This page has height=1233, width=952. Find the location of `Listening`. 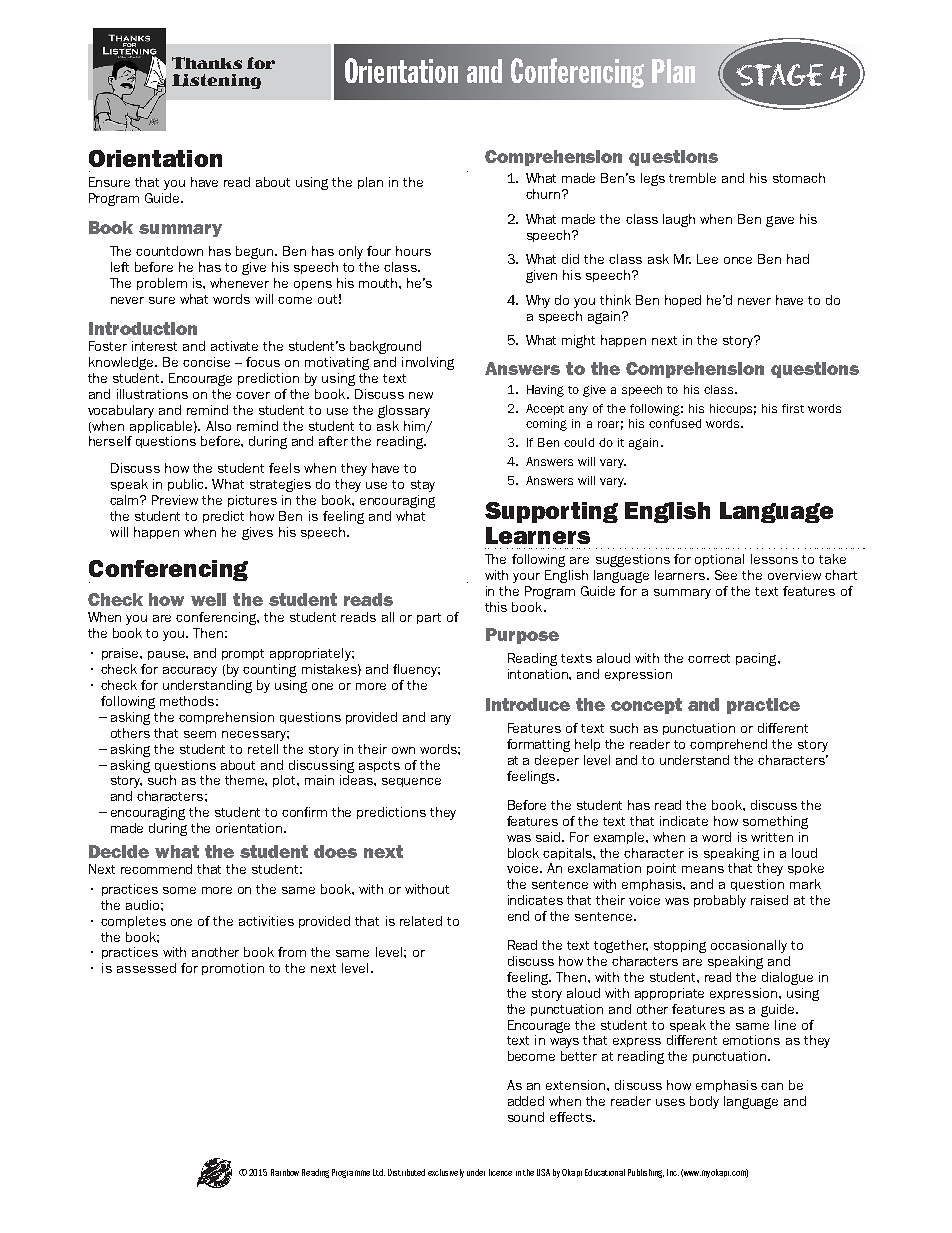

Listening is located at coordinates (216, 81).
